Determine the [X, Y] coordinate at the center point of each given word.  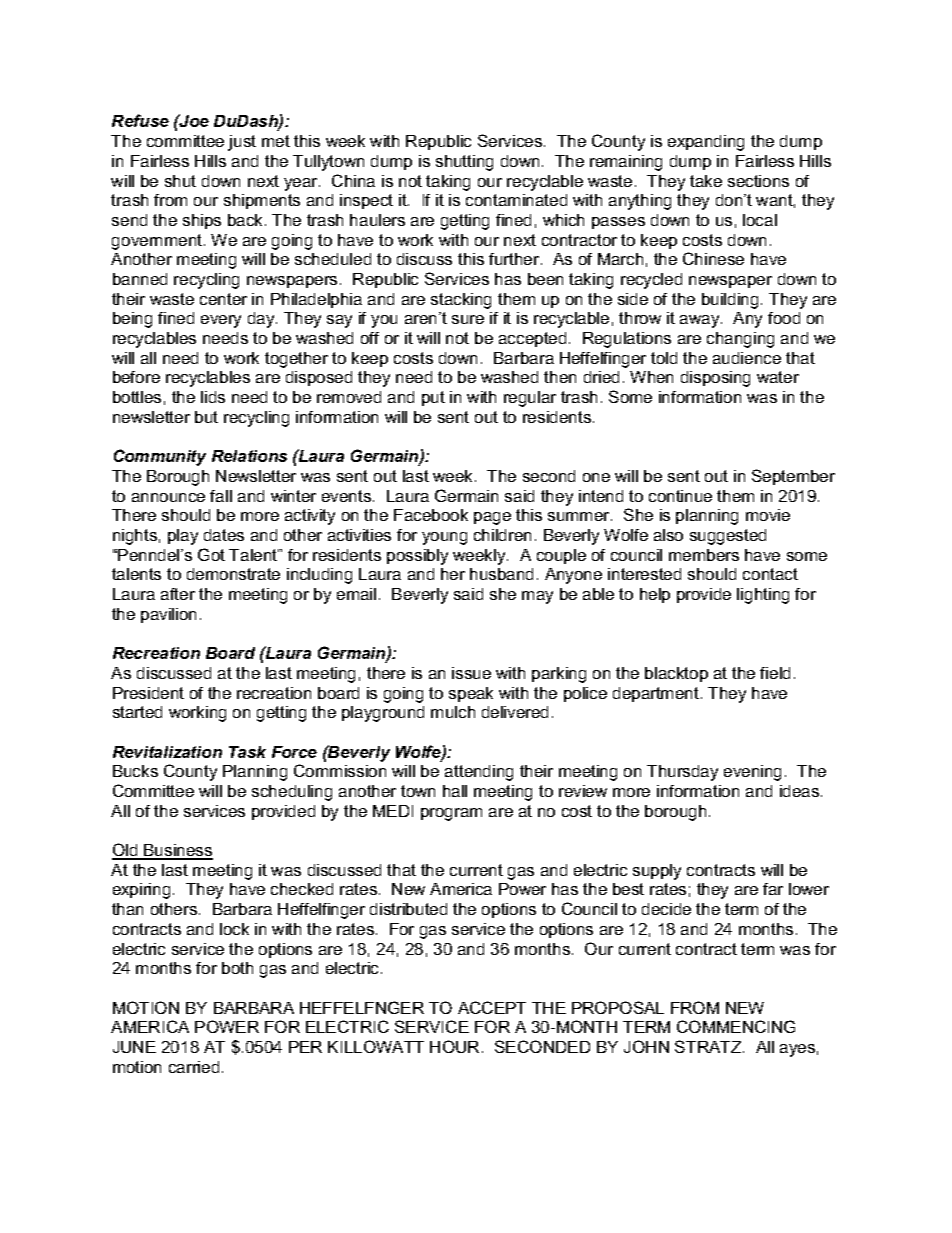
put [433, 398]
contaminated [516, 200]
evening [752, 773]
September [793, 477]
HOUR [454, 1046]
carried [194, 1067]
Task [247, 752]
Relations [249, 456]
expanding [706, 143]
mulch [453, 712]
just [242, 143]
